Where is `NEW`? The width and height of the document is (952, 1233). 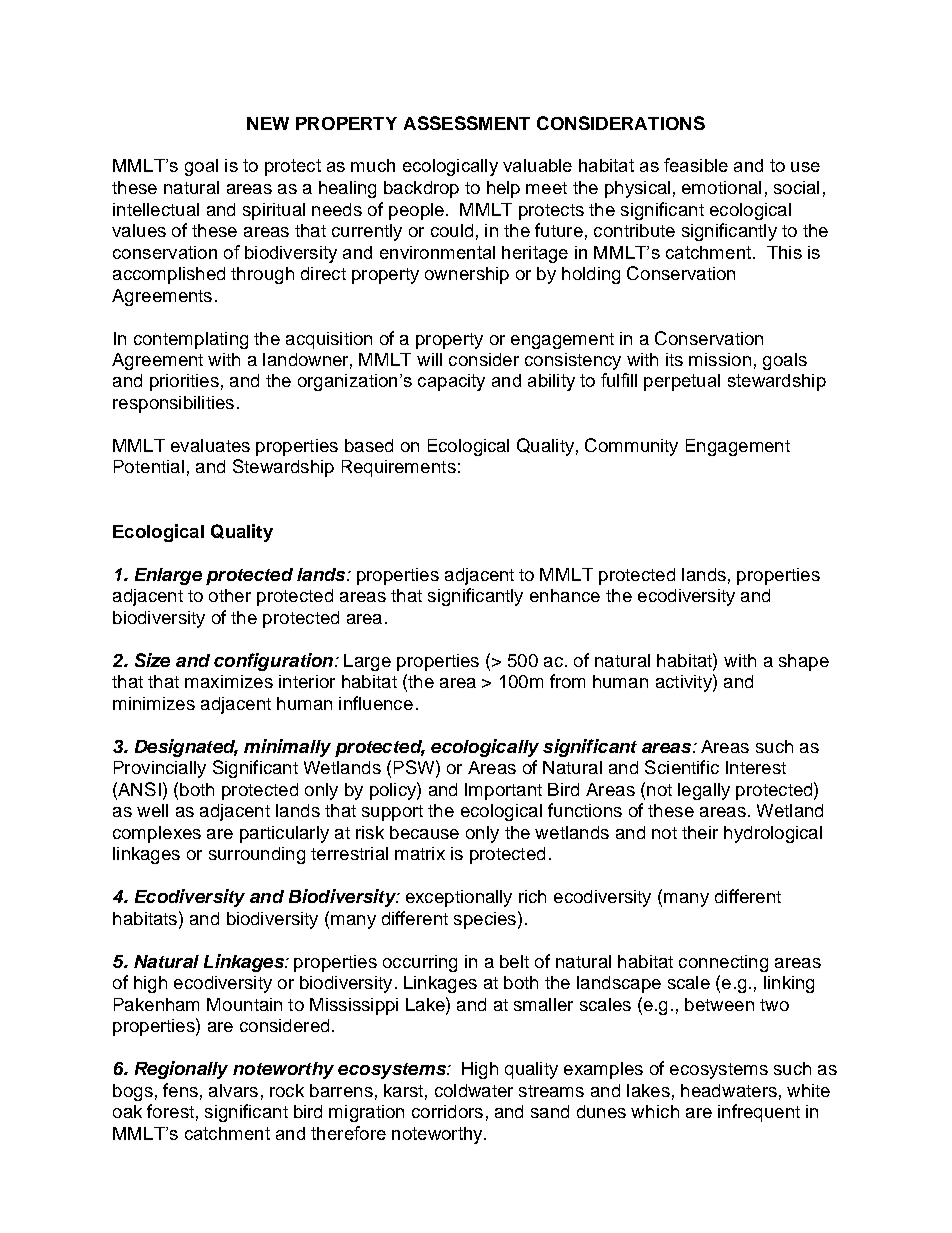
NEW is located at coordinates (268, 123).
